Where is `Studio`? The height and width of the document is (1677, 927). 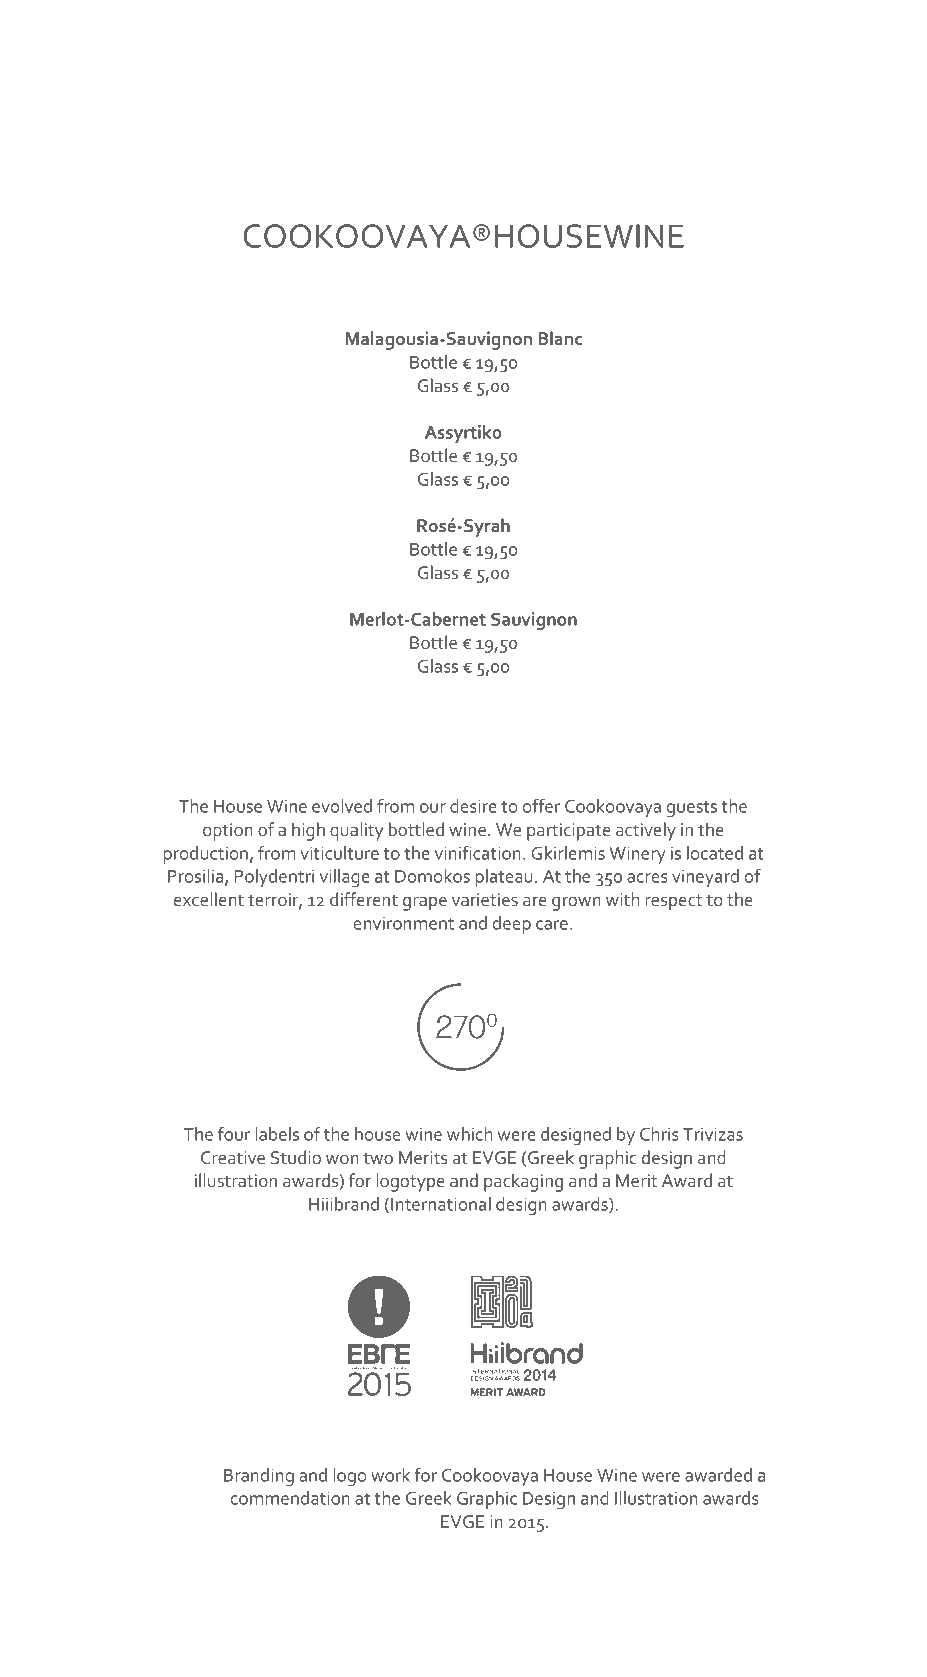 Studio is located at coordinates (296, 1157).
